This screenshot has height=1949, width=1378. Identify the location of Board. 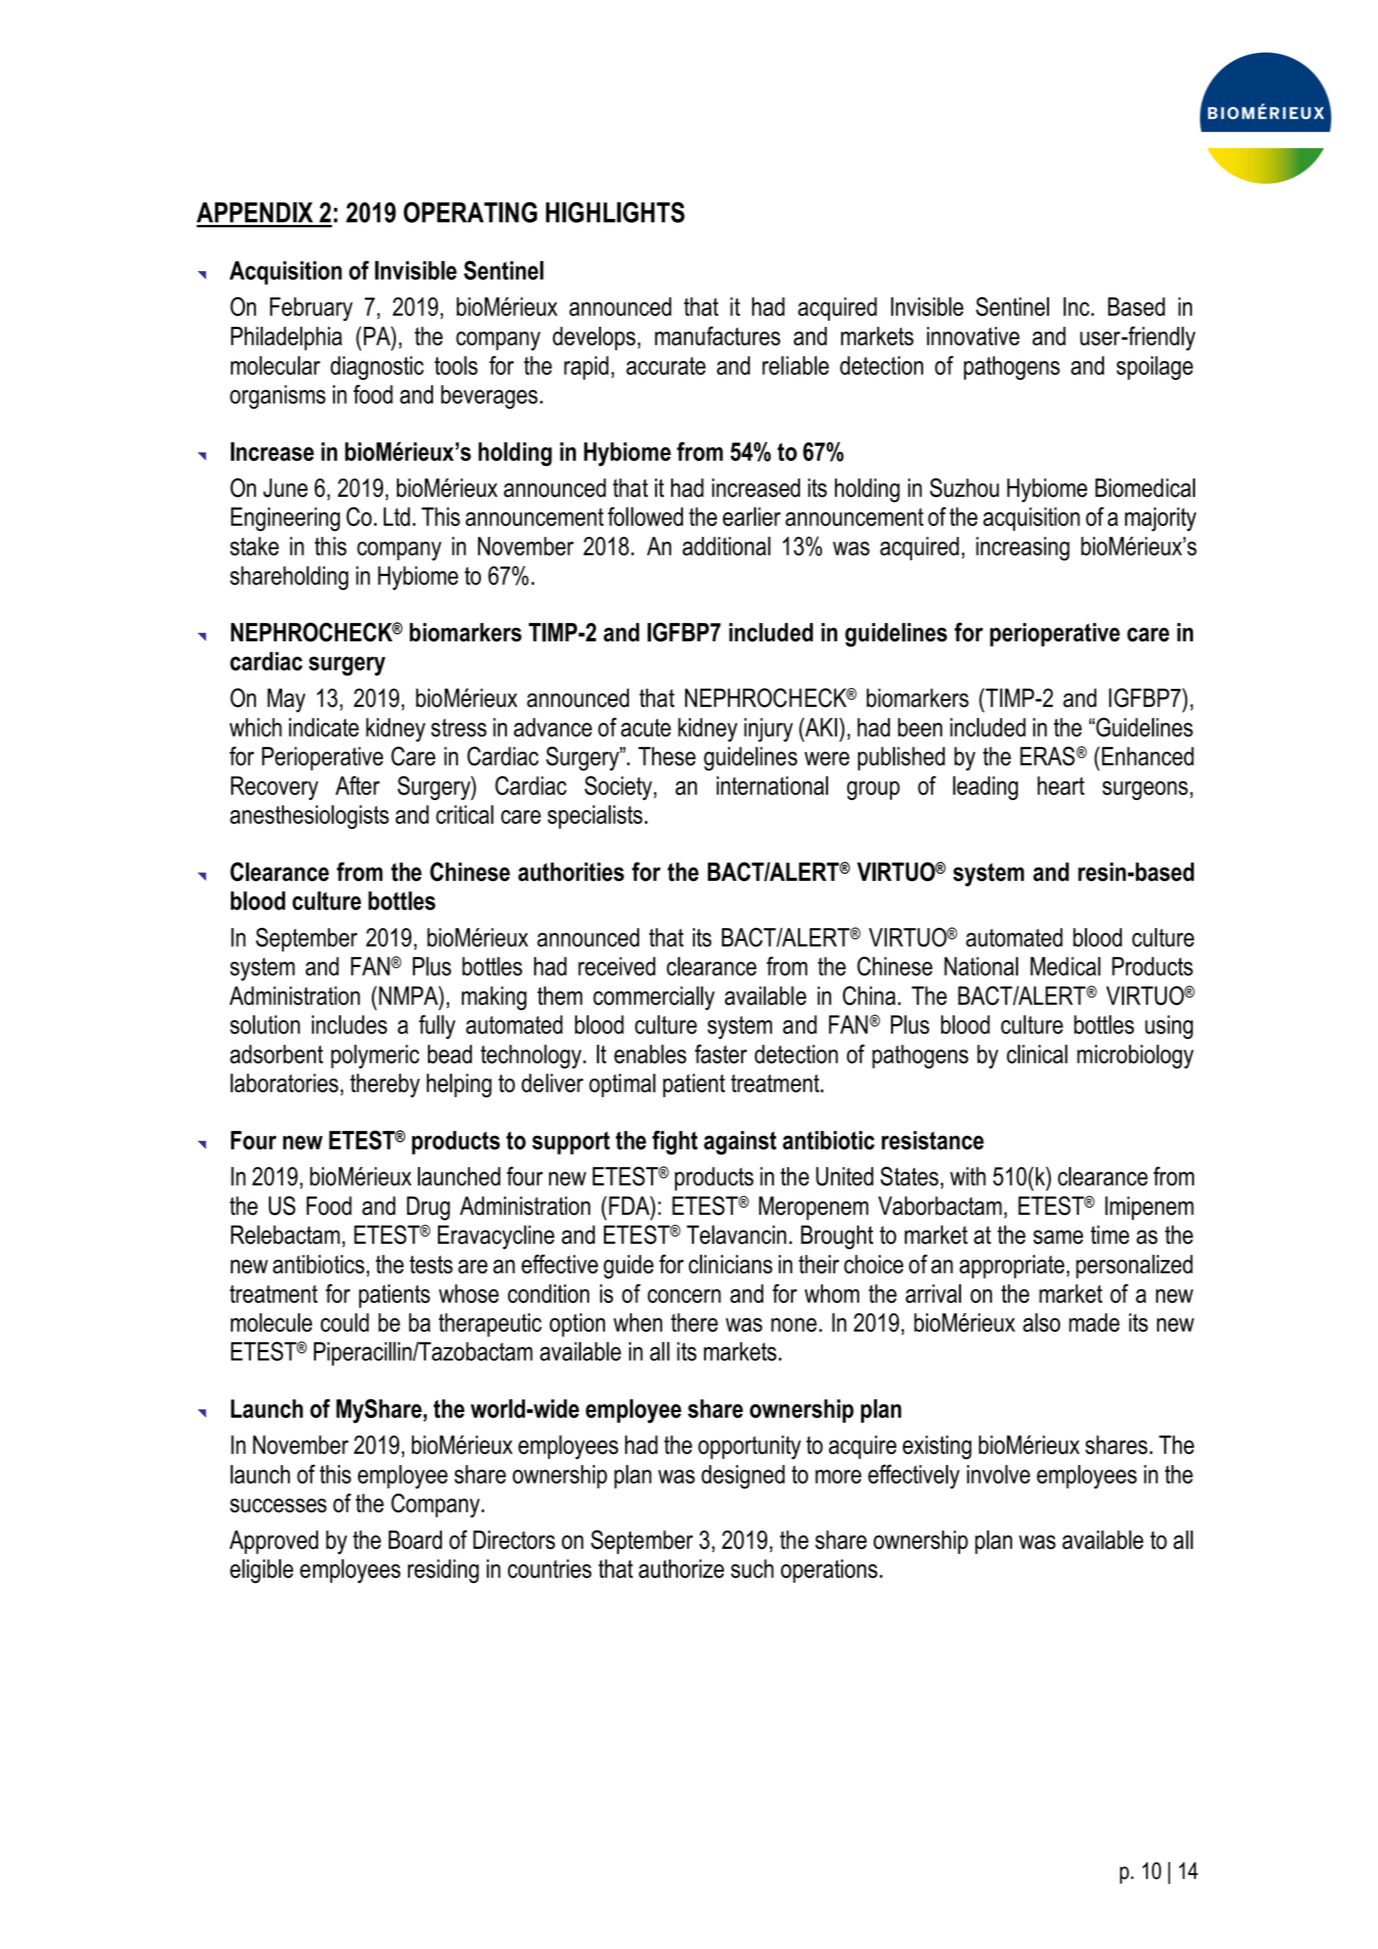
(415, 1539).
